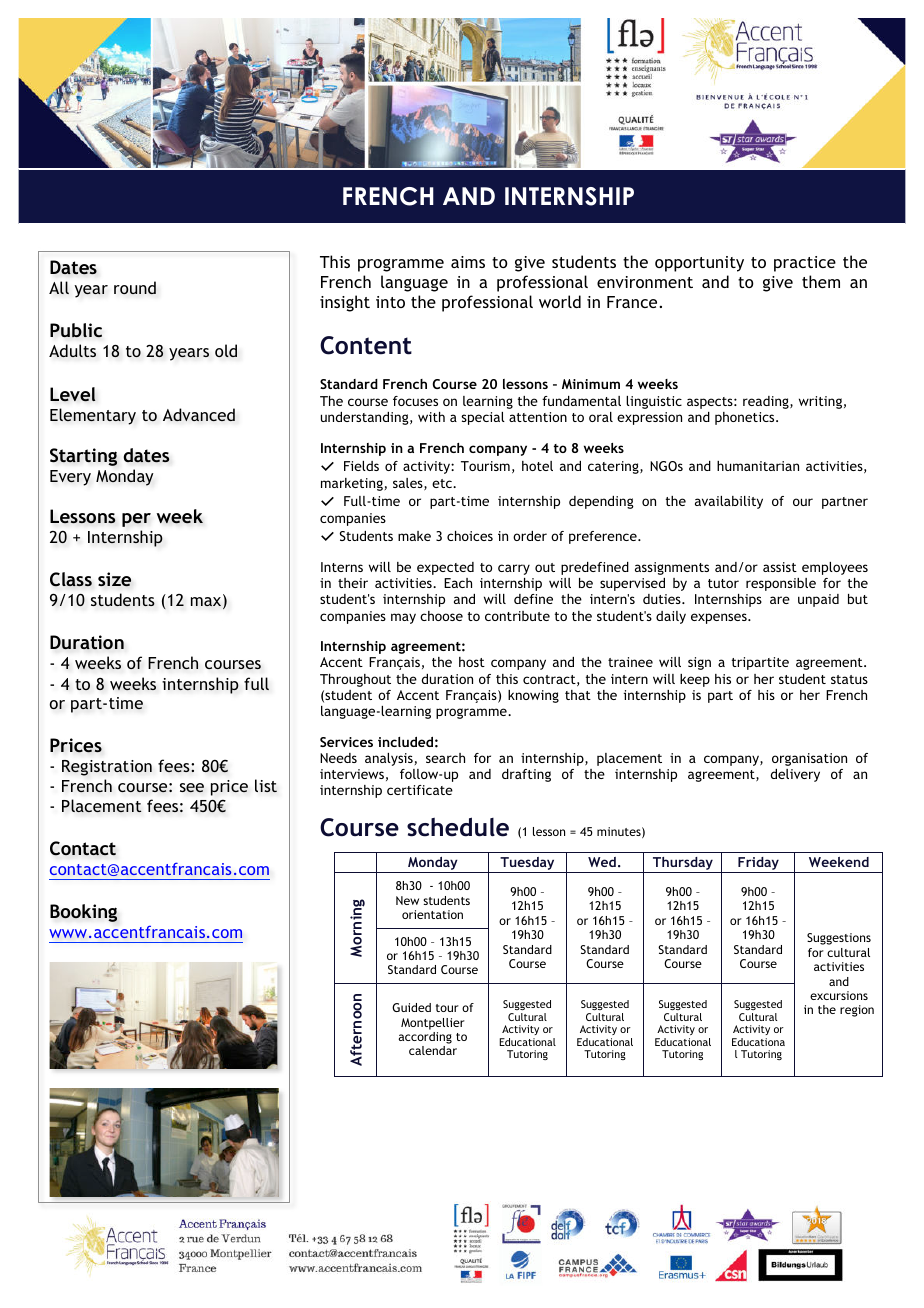 The width and height of the page is (924, 1308). Describe the element at coordinates (135, 288) in the page. I see `round` at that location.
